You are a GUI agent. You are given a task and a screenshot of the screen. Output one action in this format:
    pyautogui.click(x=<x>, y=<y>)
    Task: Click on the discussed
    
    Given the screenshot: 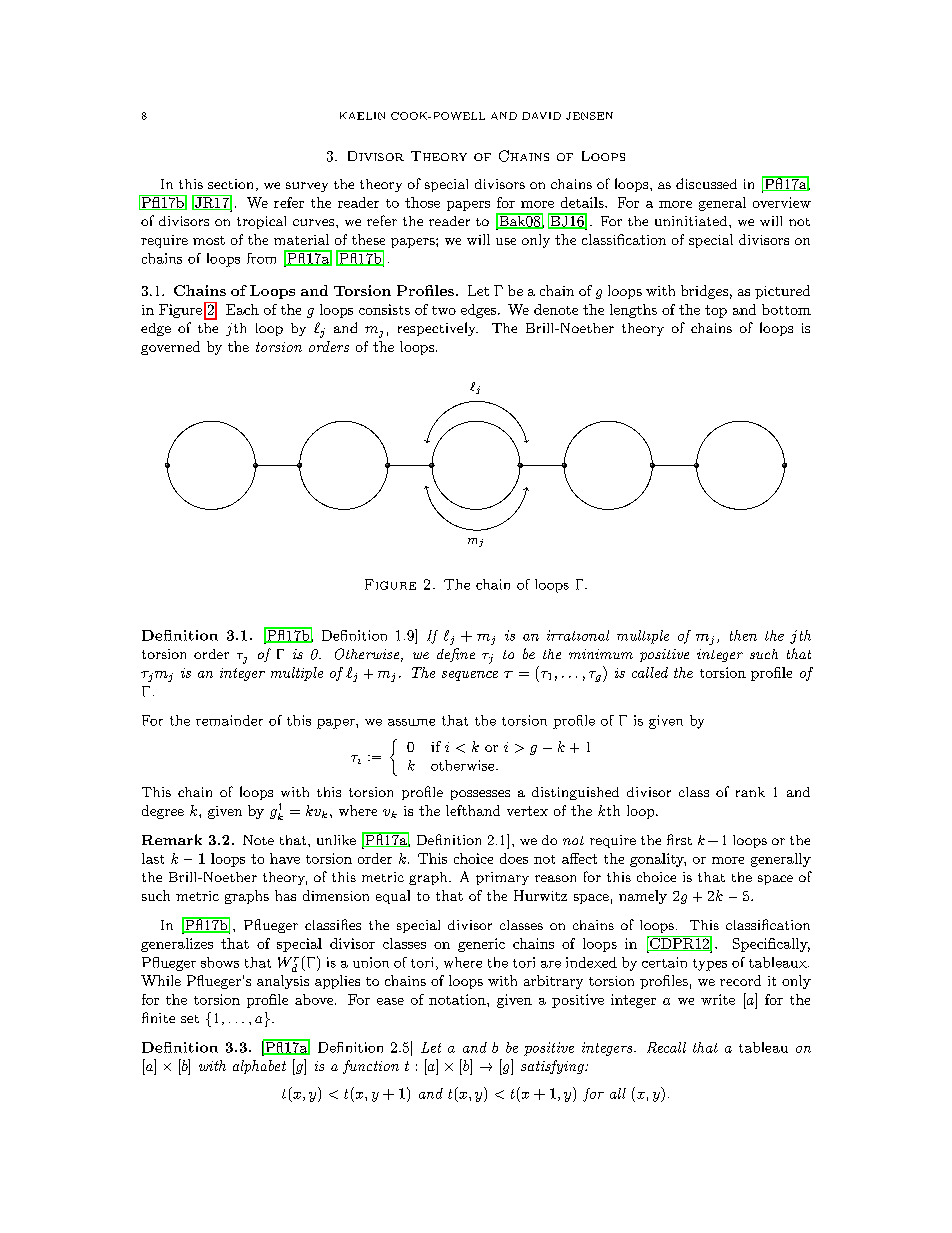 What is the action you would take?
    pyautogui.click(x=706, y=183)
